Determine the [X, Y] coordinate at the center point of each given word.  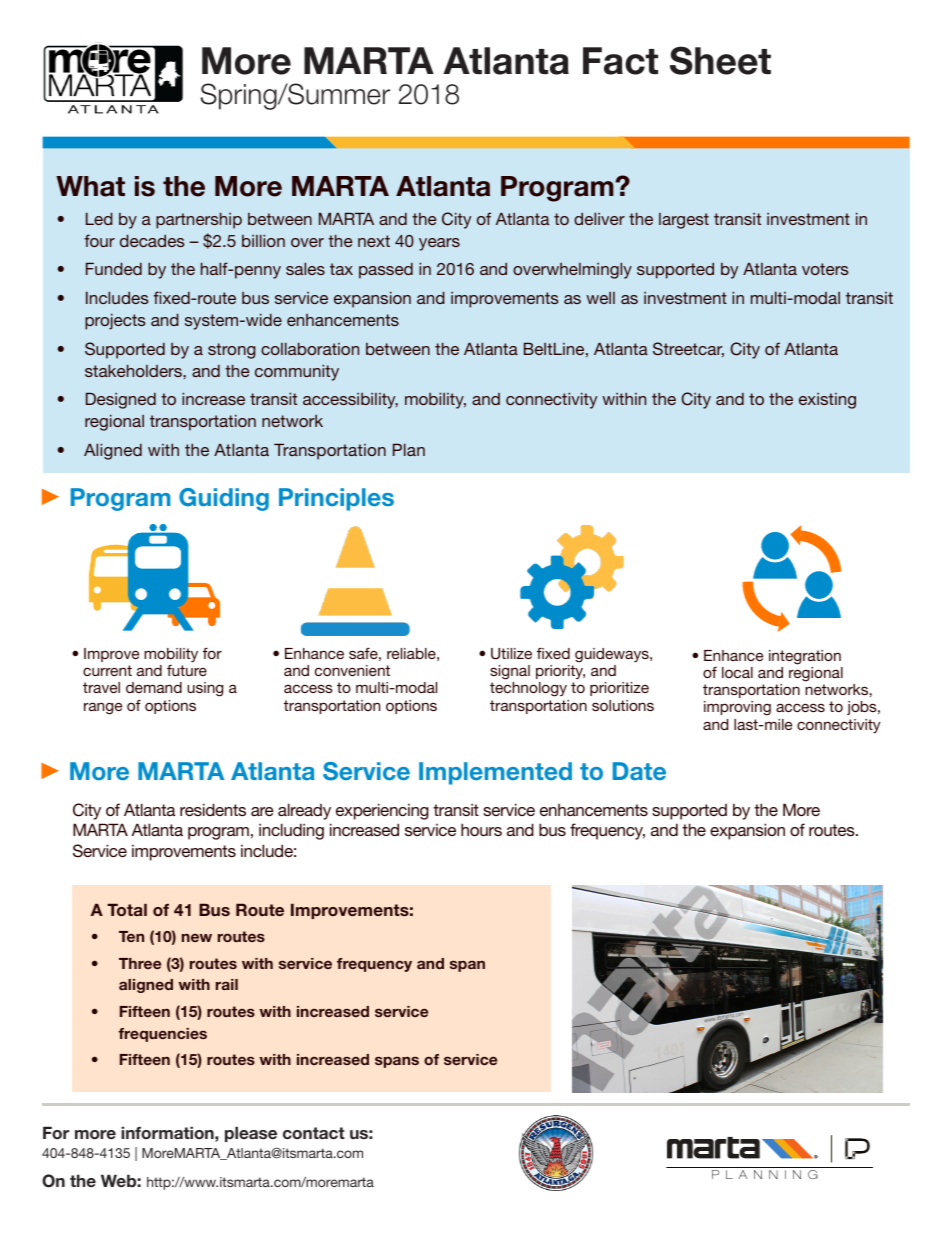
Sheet [720, 60]
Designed [121, 400]
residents [213, 809]
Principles [336, 499]
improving [737, 708]
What [90, 186]
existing [827, 401]
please [251, 1134]
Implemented [495, 773]
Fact [620, 61]
